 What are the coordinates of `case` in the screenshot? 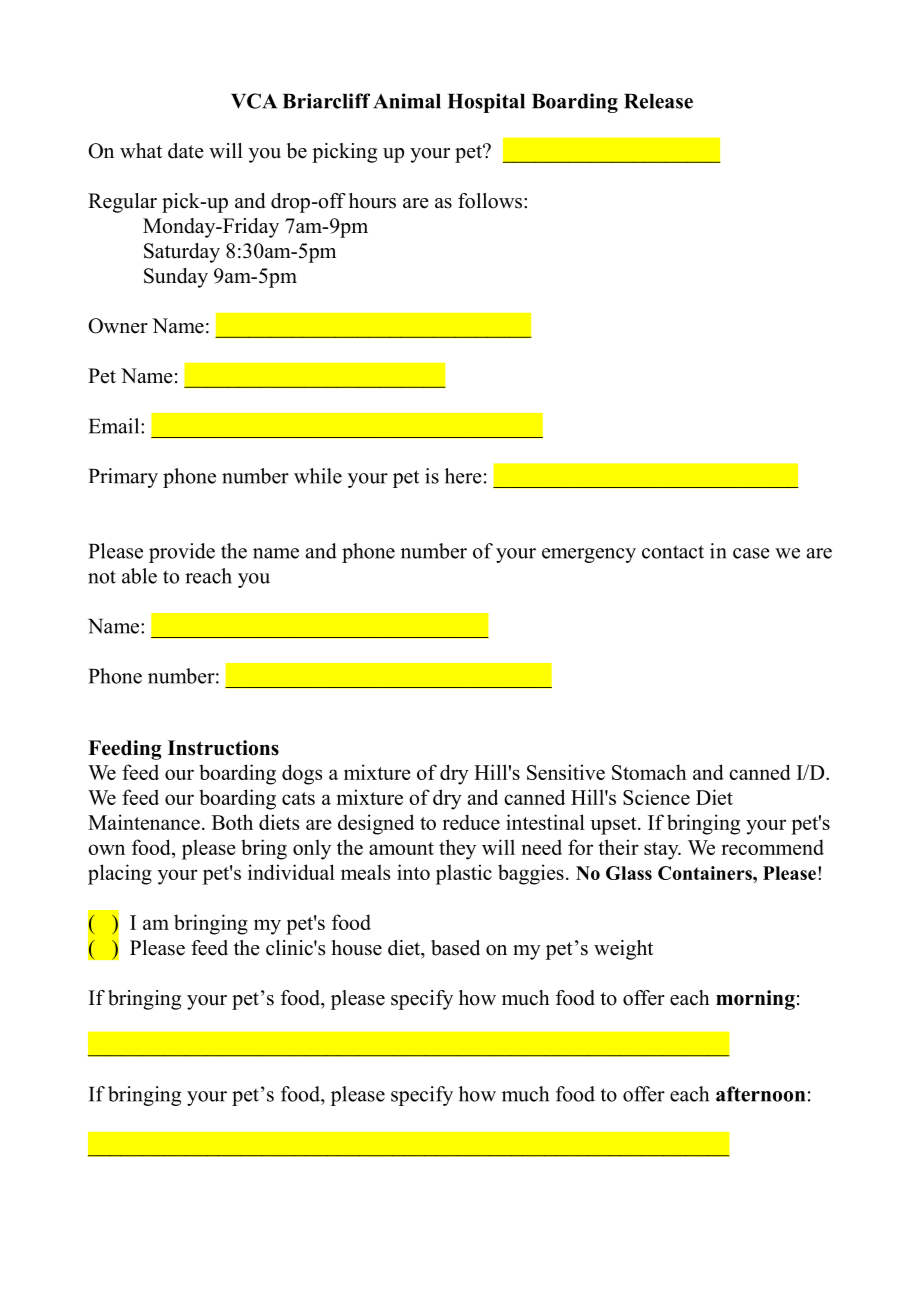 It's located at (751, 553).
